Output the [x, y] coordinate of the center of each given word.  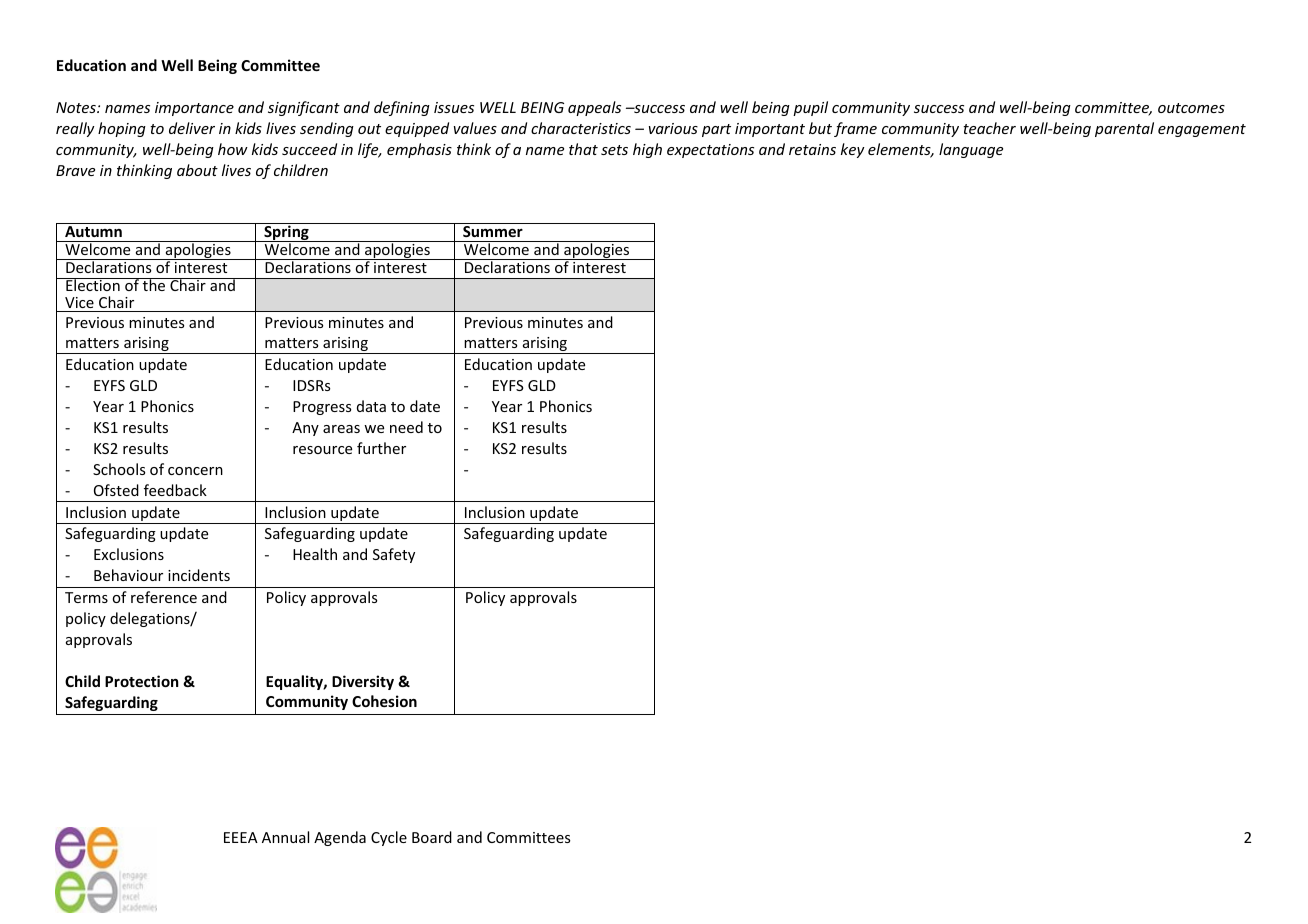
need [406, 427]
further [381, 448]
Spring [286, 232]
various [673, 128]
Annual [285, 837]
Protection [142, 681]
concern [195, 471]
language [971, 150]
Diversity [363, 682]
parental [1124, 129]
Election [93, 284]
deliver [192, 128]
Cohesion [384, 701]
